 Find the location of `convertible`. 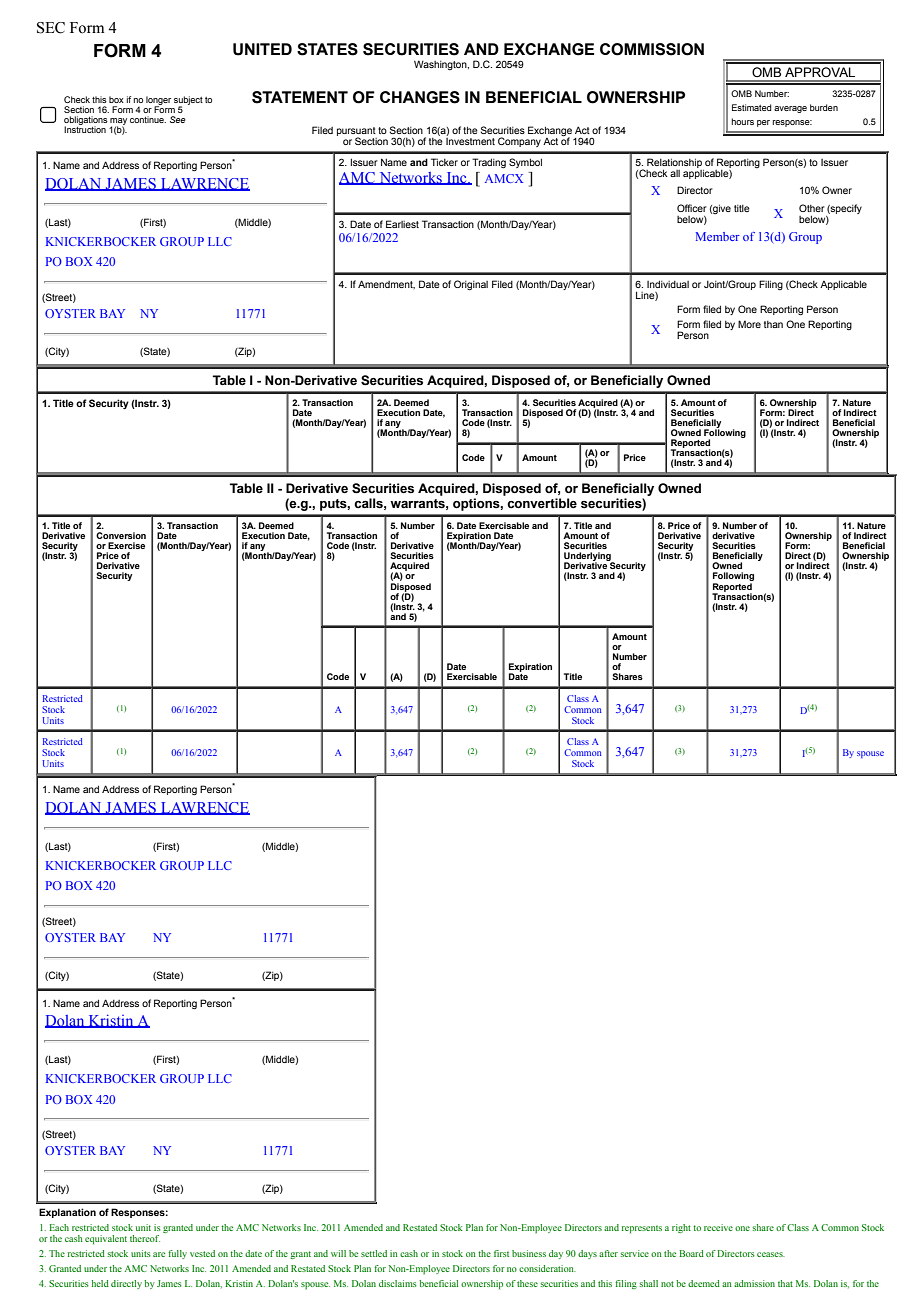

convertible is located at coordinates (542, 503).
